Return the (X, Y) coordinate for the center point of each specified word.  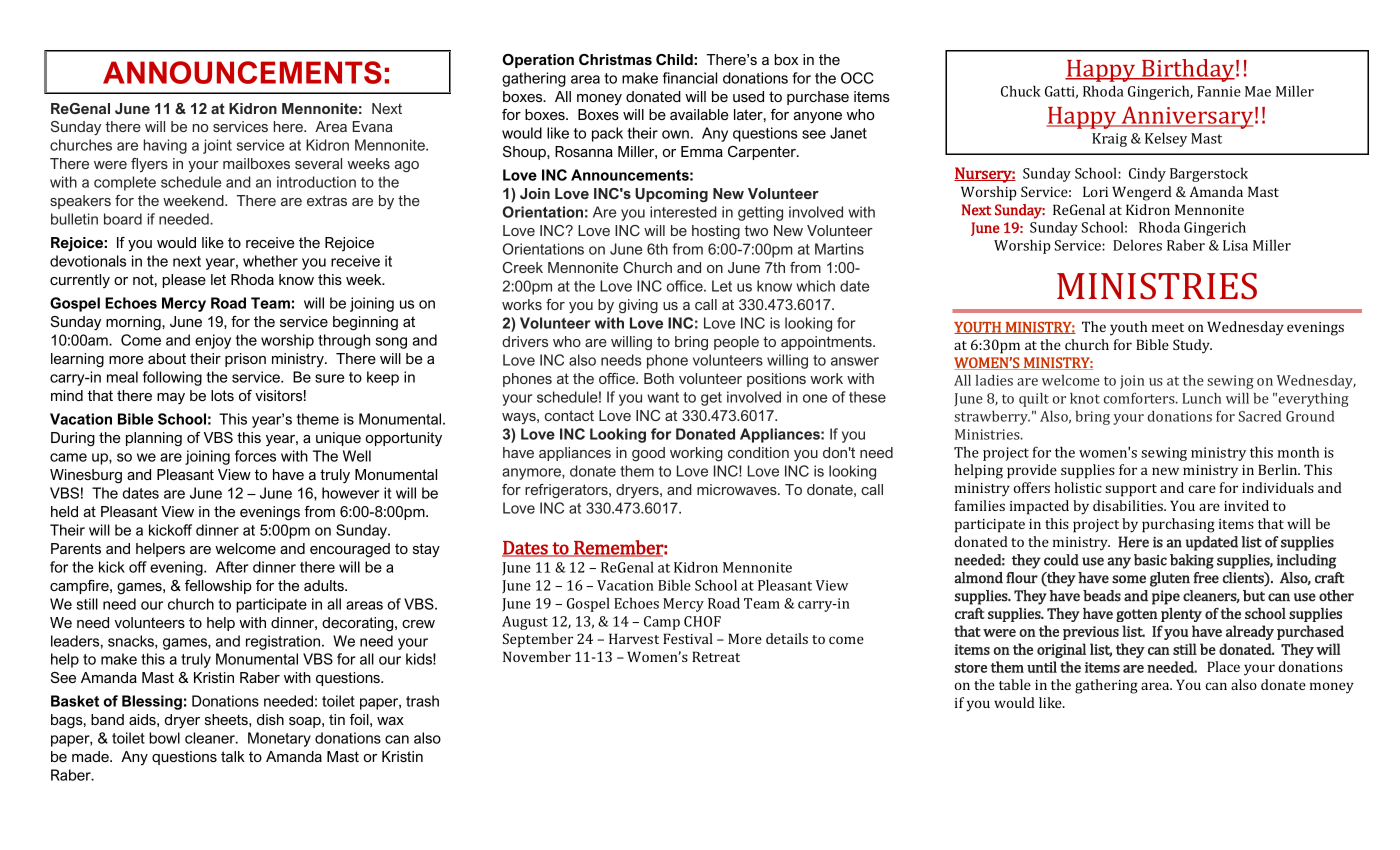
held (64, 511)
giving (638, 306)
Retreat (716, 656)
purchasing (1178, 525)
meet (1168, 327)
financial (690, 78)
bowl (164, 738)
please (184, 281)
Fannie (1219, 91)
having (165, 146)
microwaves (738, 489)
